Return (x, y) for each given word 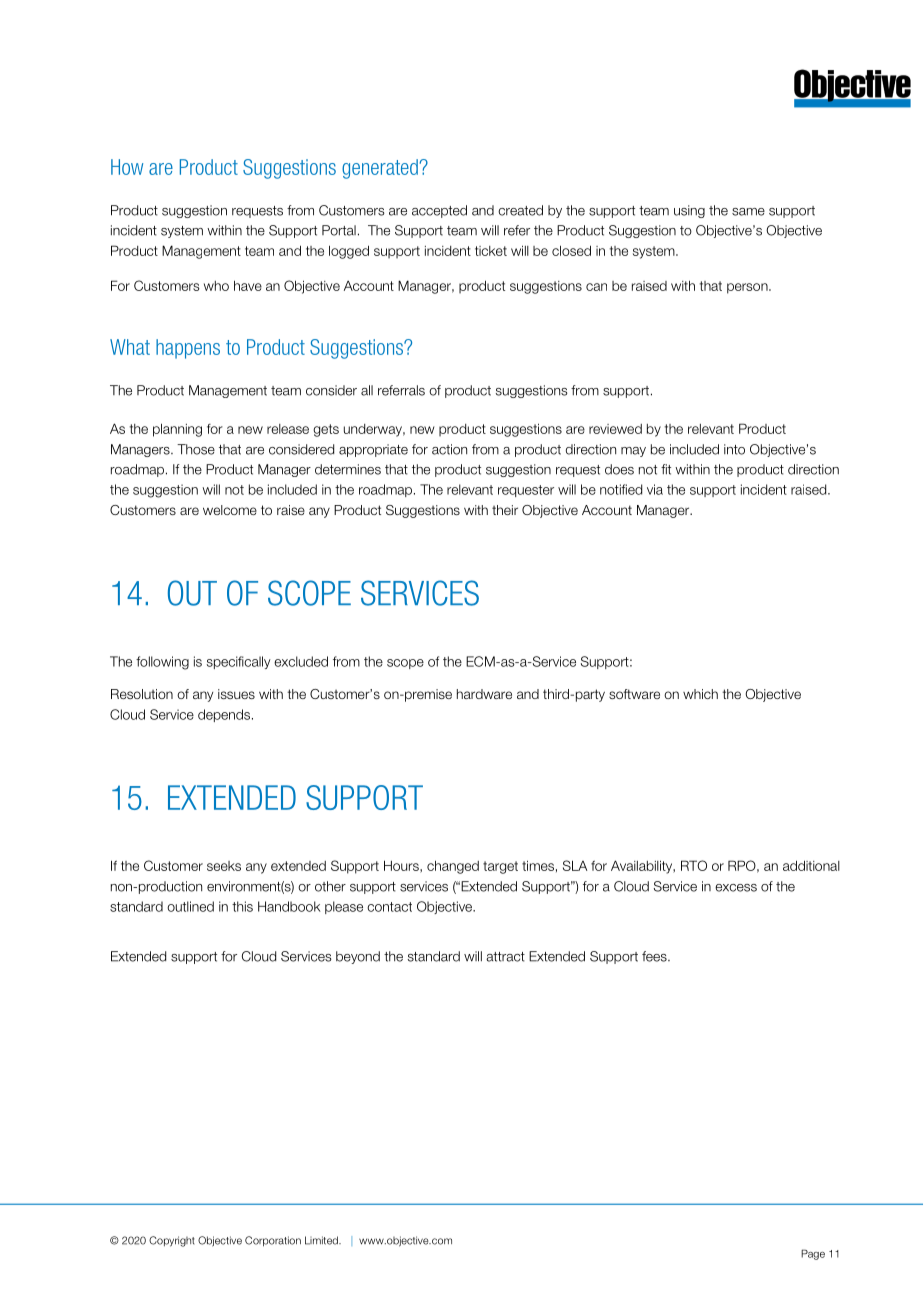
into (734, 449)
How (127, 167)
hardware (484, 694)
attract (505, 957)
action (449, 449)
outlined (190, 906)
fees (655, 956)
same (748, 212)
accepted (439, 211)
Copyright (172, 1241)
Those (196, 449)
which (700, 694)
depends (225, 715)
